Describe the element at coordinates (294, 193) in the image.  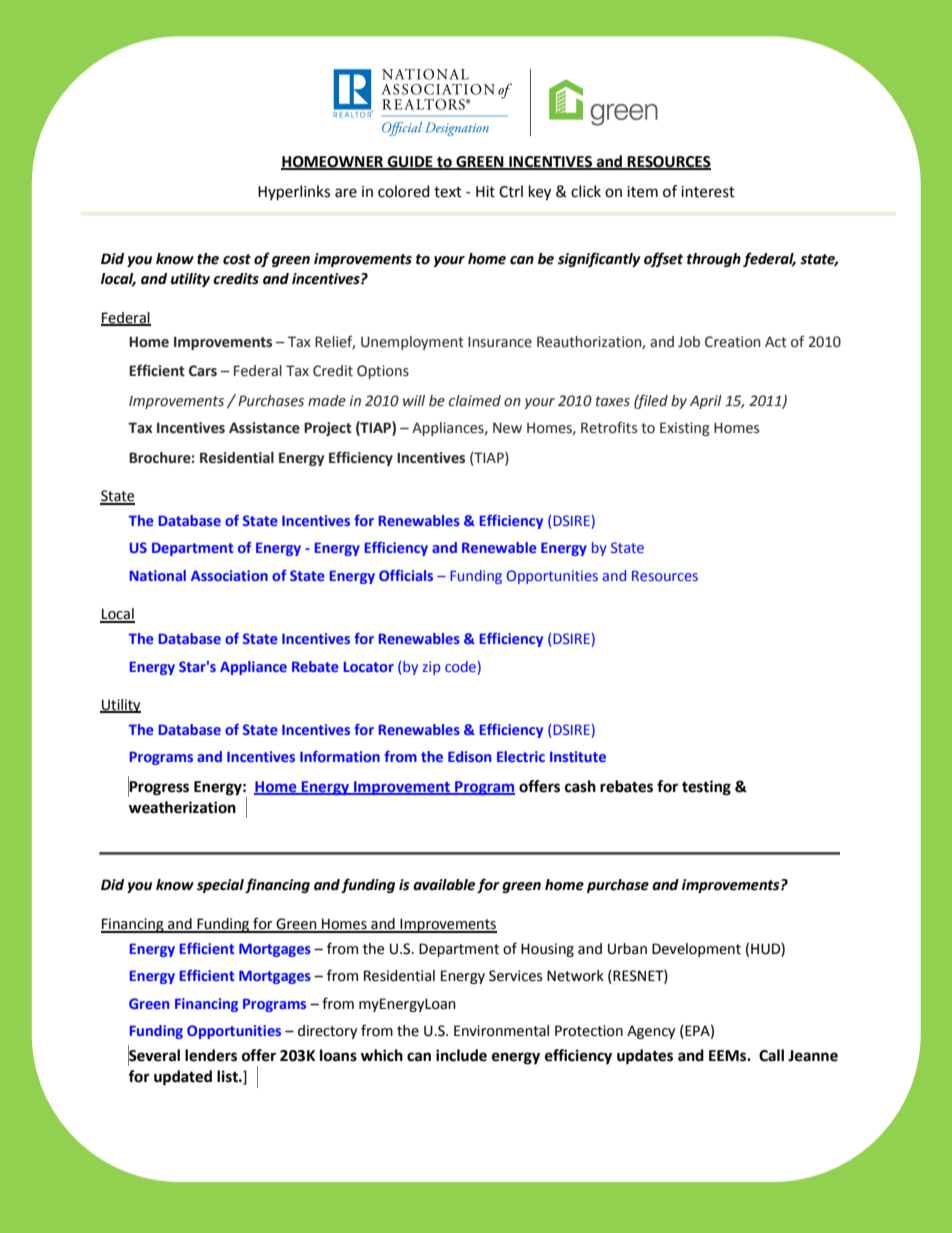
I see `Hyperlinks` at that location.
